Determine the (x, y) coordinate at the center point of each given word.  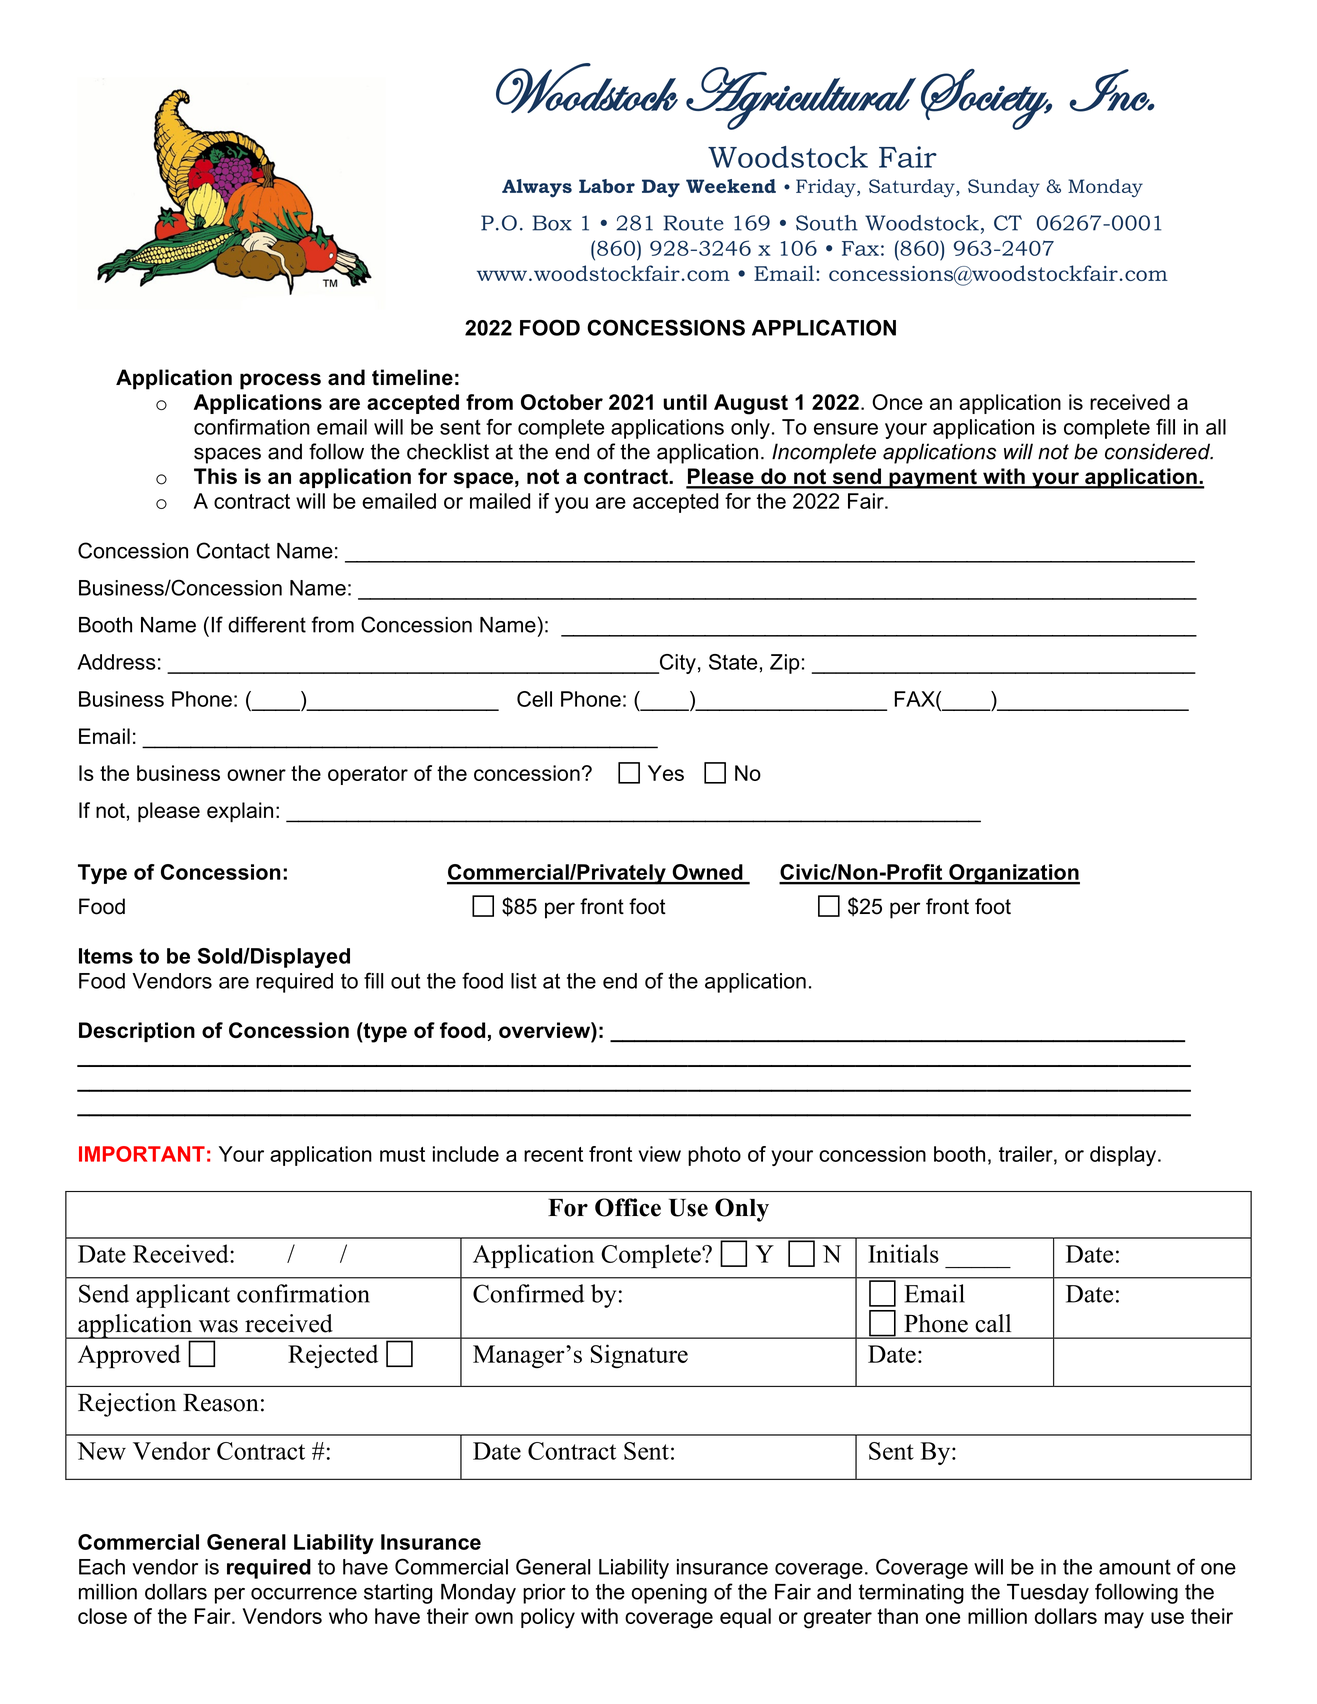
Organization (1013, 874)
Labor (607, 186)
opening (669, 1594)
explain (240, 812)
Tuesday (1048, 1594)
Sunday (1004, 188)
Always (537, 188)
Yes (666, 773)
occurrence (304, 1594)
